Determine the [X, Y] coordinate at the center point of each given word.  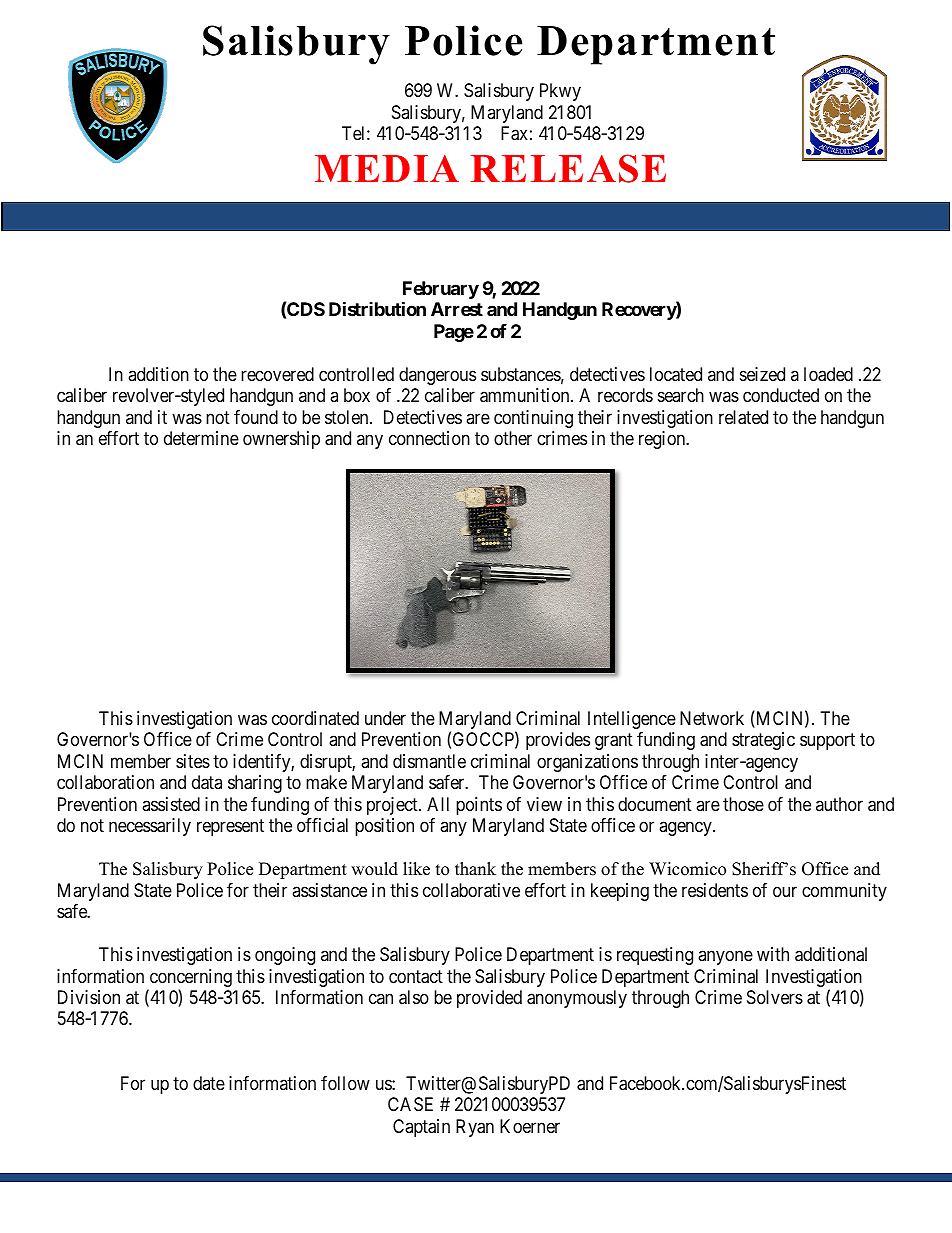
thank [475, 868]
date [209, 1083]
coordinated [315, 718]
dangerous [437, 376]
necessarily [150, 827]
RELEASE [568, 168]
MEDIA [387, 168]
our [785, 891]
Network [712, 718]
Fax [514, 133]
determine [201, 438]
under [385, 718]
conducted [781, 395]
